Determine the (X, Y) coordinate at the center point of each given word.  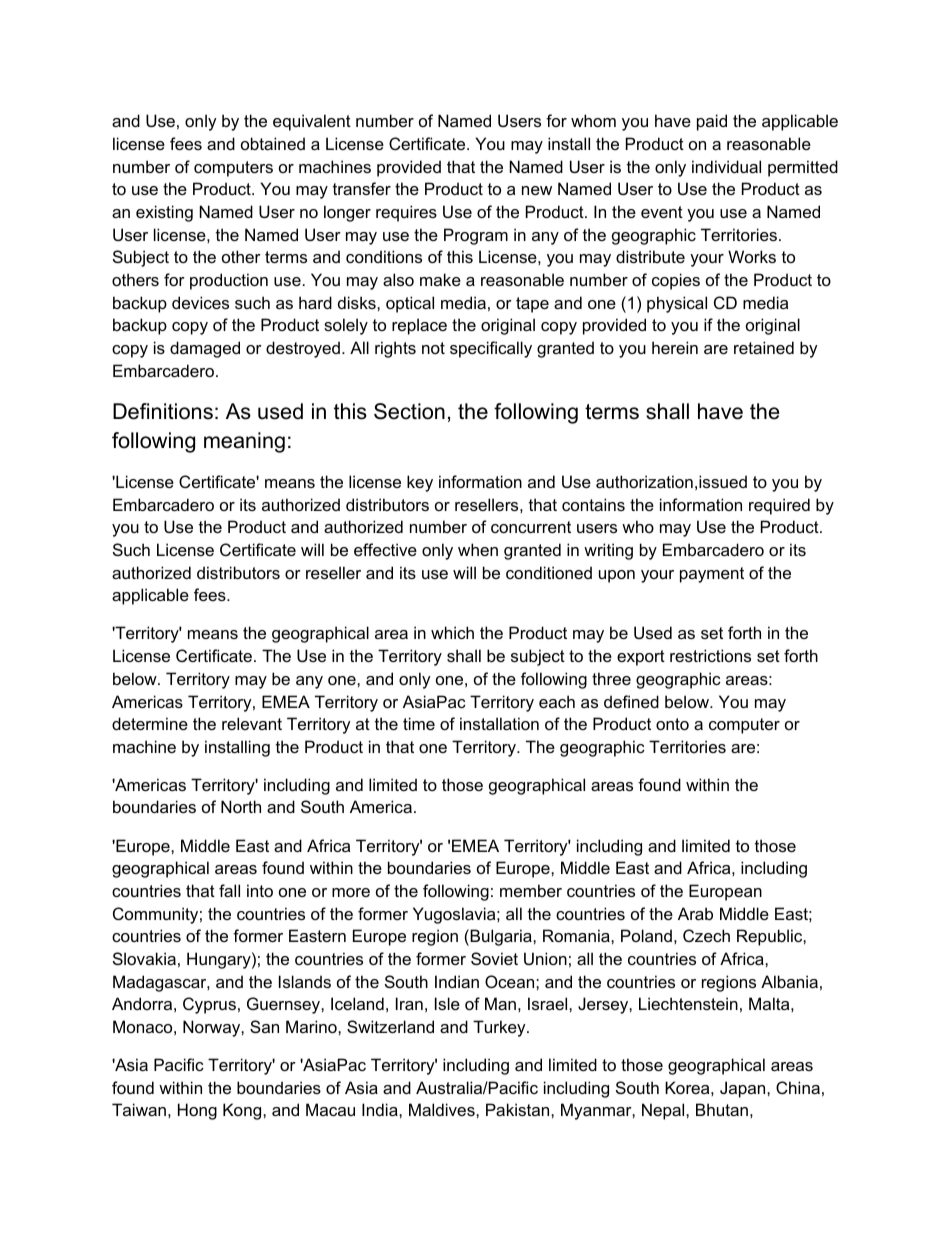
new (537, 190)
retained (764, 347)
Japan (744, 1089)
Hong (197, 1111)
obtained (273, 143)
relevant (252, 723)
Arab (695, 913)
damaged (205, 349)
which (452, 632)
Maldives (443, 1109)
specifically (491, 349)
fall (229, 890)
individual (726, 166)
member (531, 890)
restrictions (710, 655)
